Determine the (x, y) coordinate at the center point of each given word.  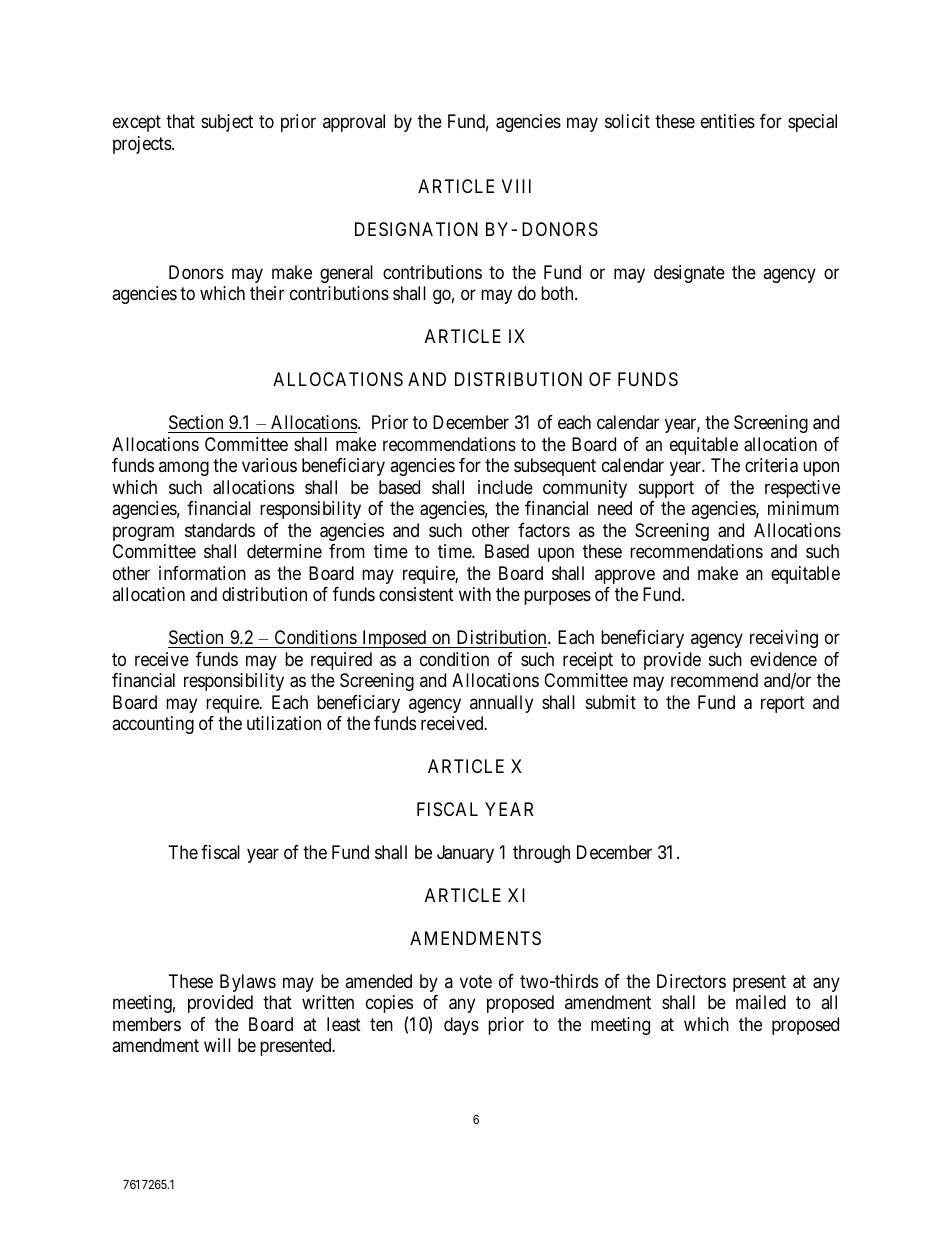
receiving (784, 639)
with (475, 594)
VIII (516, 186)
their (267, 293)
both (558, 293)
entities (728, 121)
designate (689, 274)
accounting (153, 725)
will (217, 1045)
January (465, 854)
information (202, 573)
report (783, 704)
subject (227, 123)
